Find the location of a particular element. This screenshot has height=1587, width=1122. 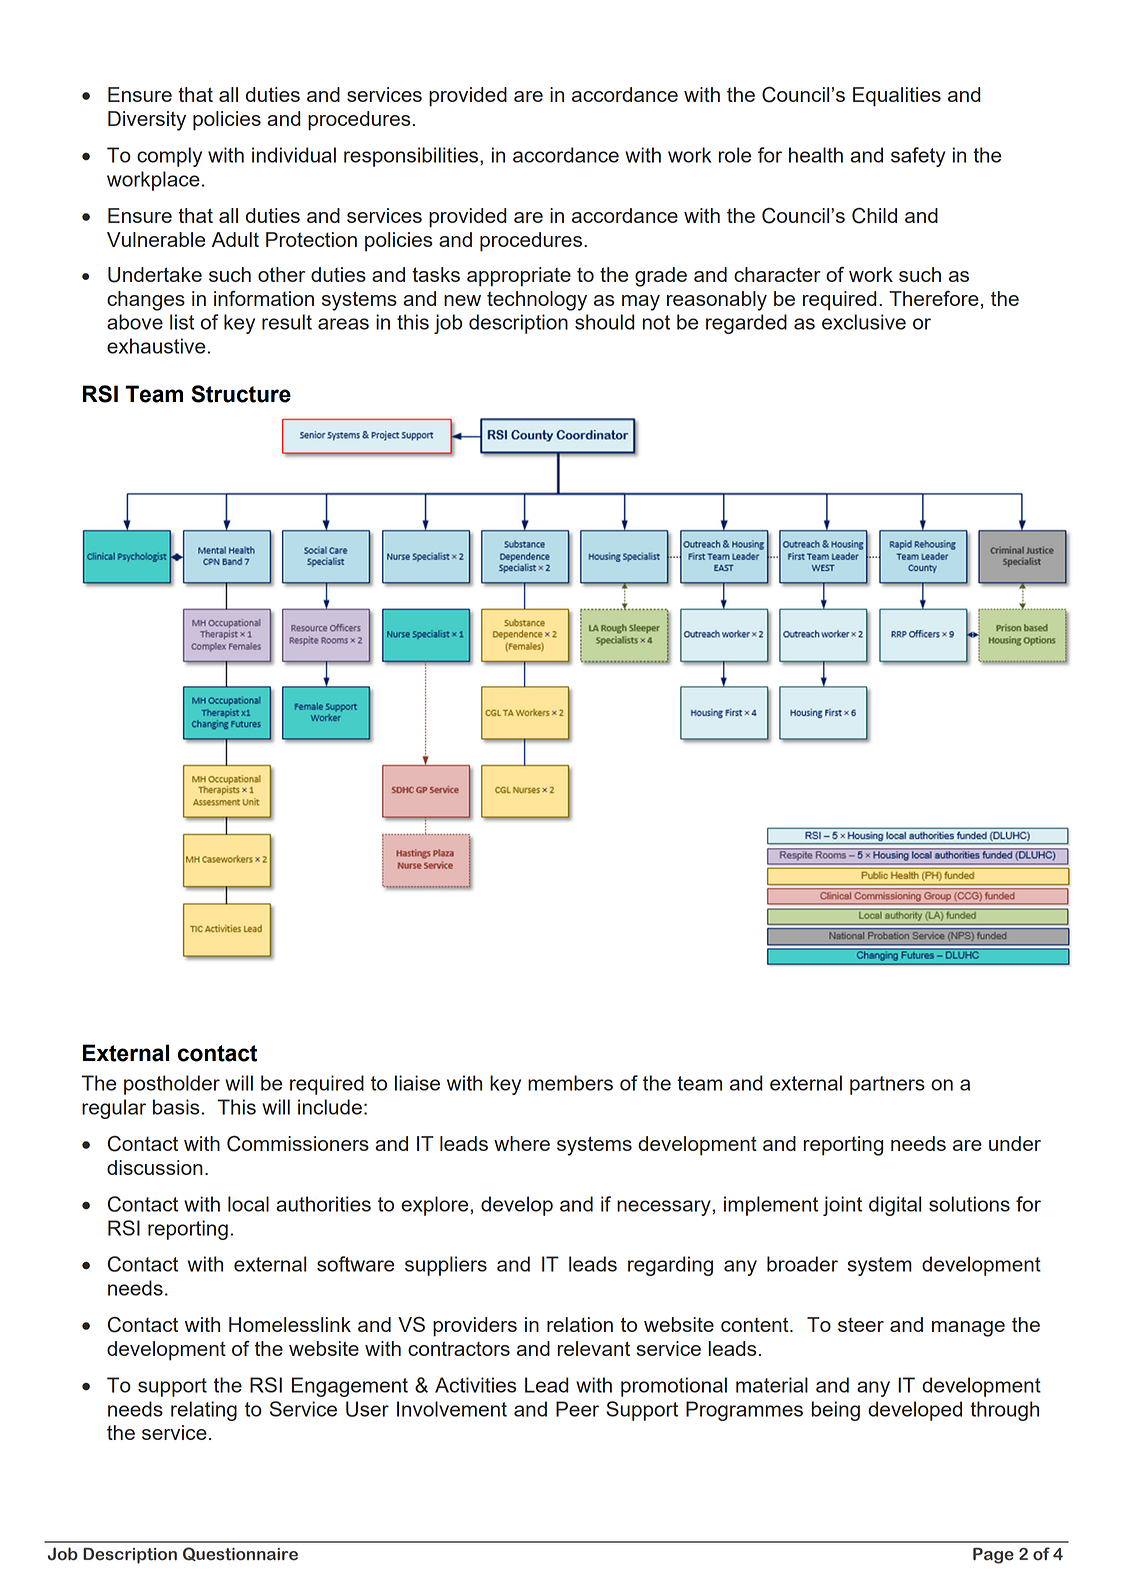

exclusive is located at coordinates (864, 322).
